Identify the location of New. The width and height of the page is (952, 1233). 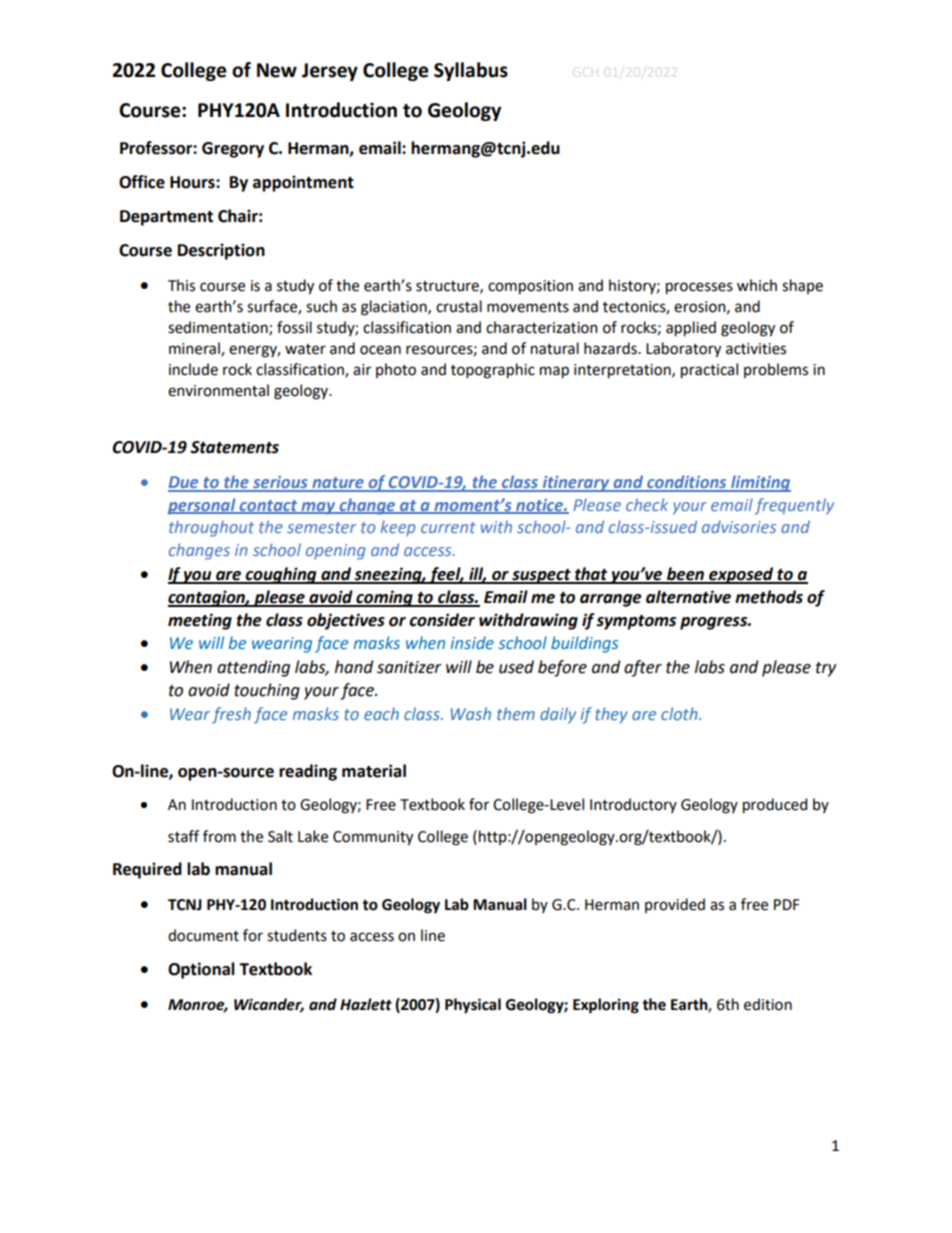
(277, 70).
